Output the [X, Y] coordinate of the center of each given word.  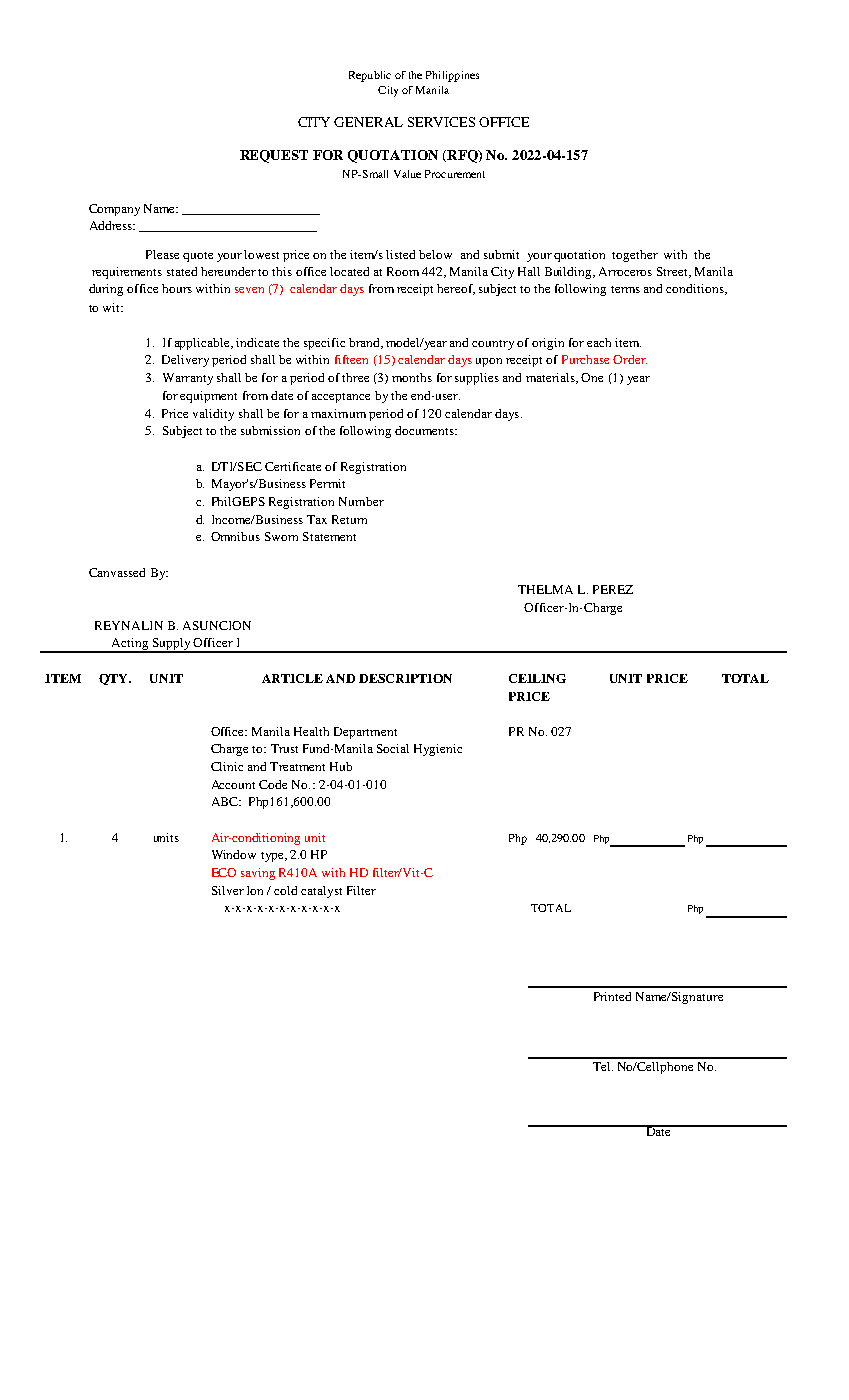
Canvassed [117, 572]
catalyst [321, 892]
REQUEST [274, 156]
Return [349, 519]
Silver [228, 890]
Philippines [452, 76]
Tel [603, 1066]
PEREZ [613, 589]
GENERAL [368, 122]
